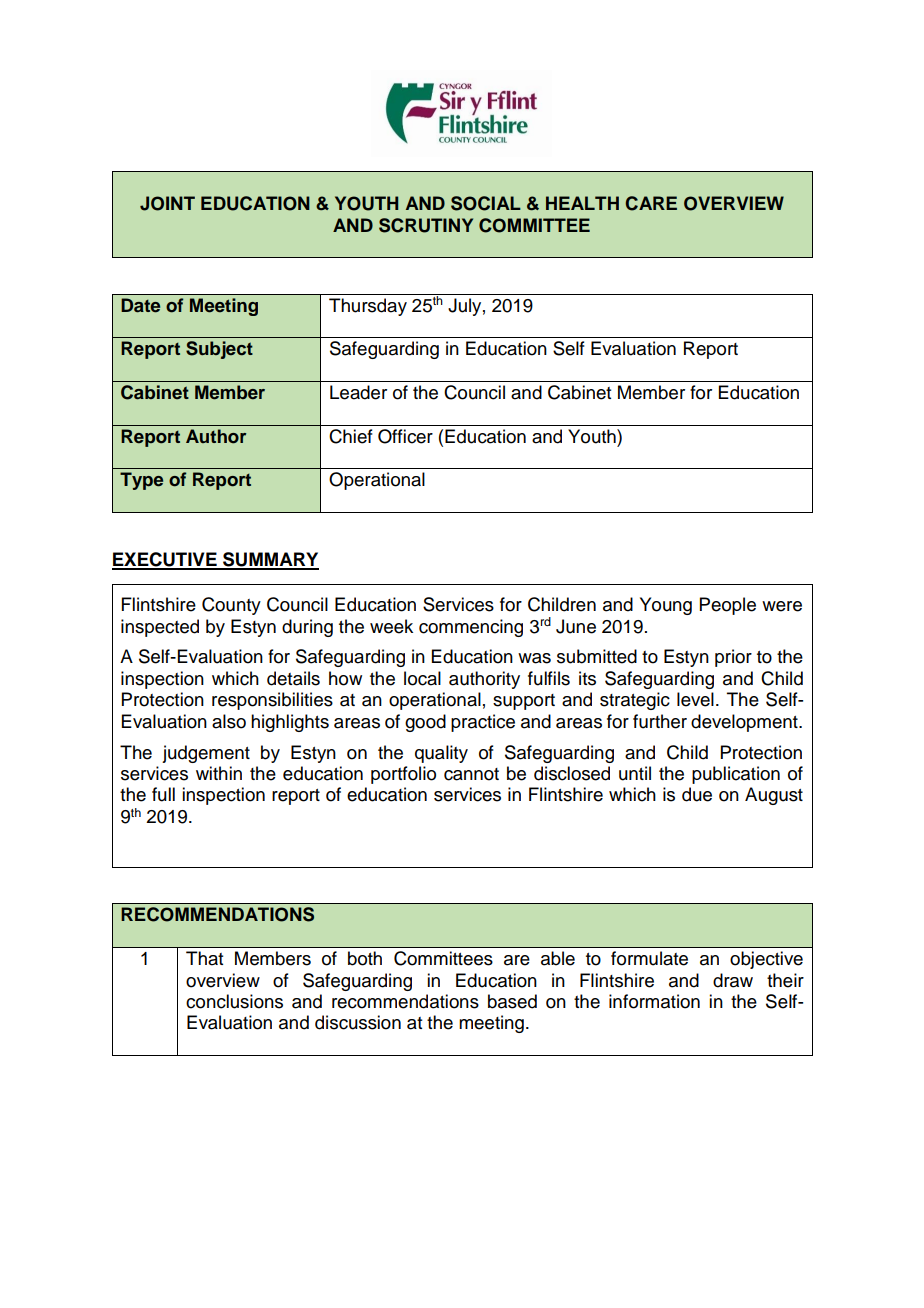  What do you see at coordinates (728, 606) in the image?
I see `People` at bounding box center [728, 606].
